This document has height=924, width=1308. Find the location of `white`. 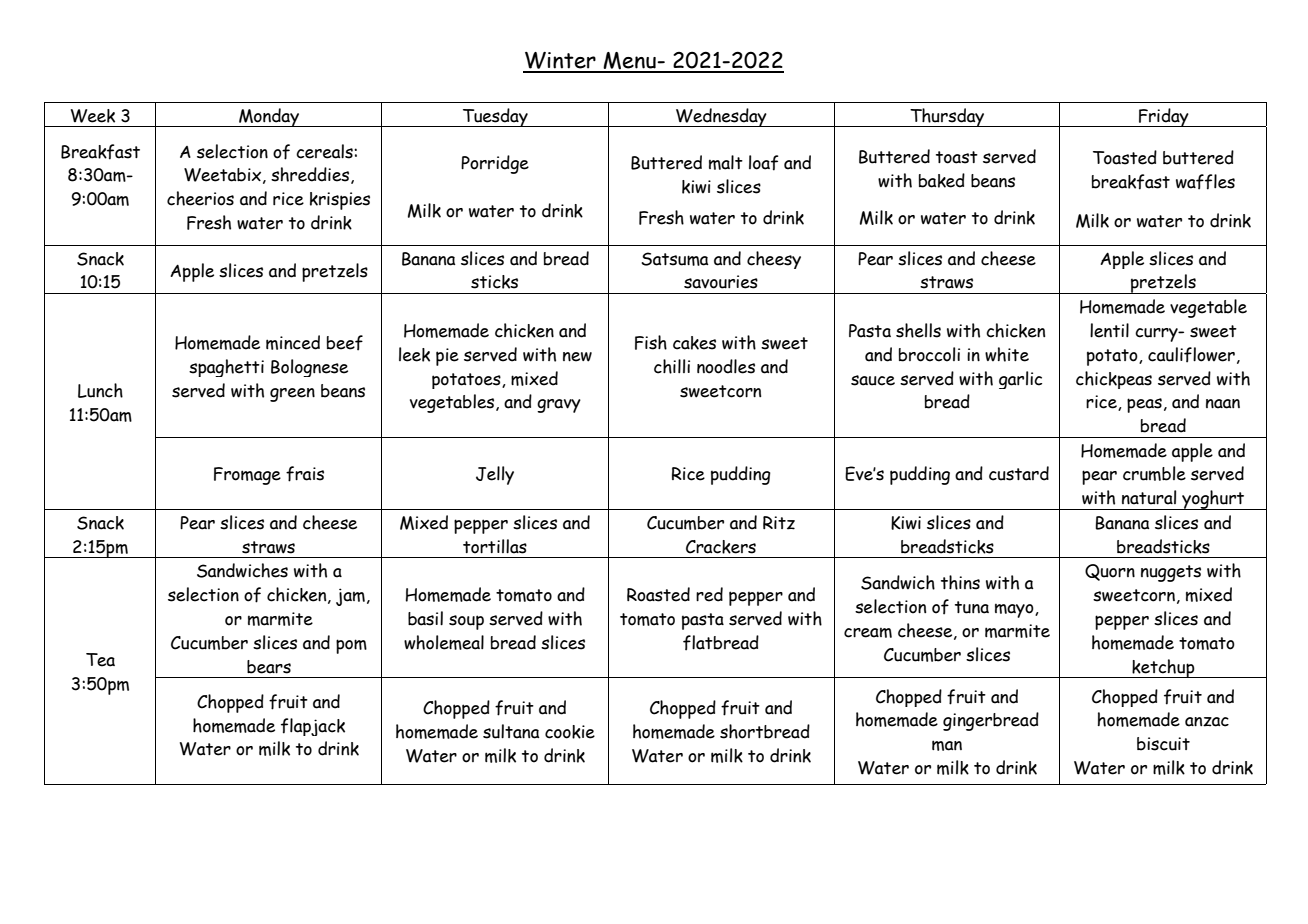

white is located at coordinates (1007, 354).
